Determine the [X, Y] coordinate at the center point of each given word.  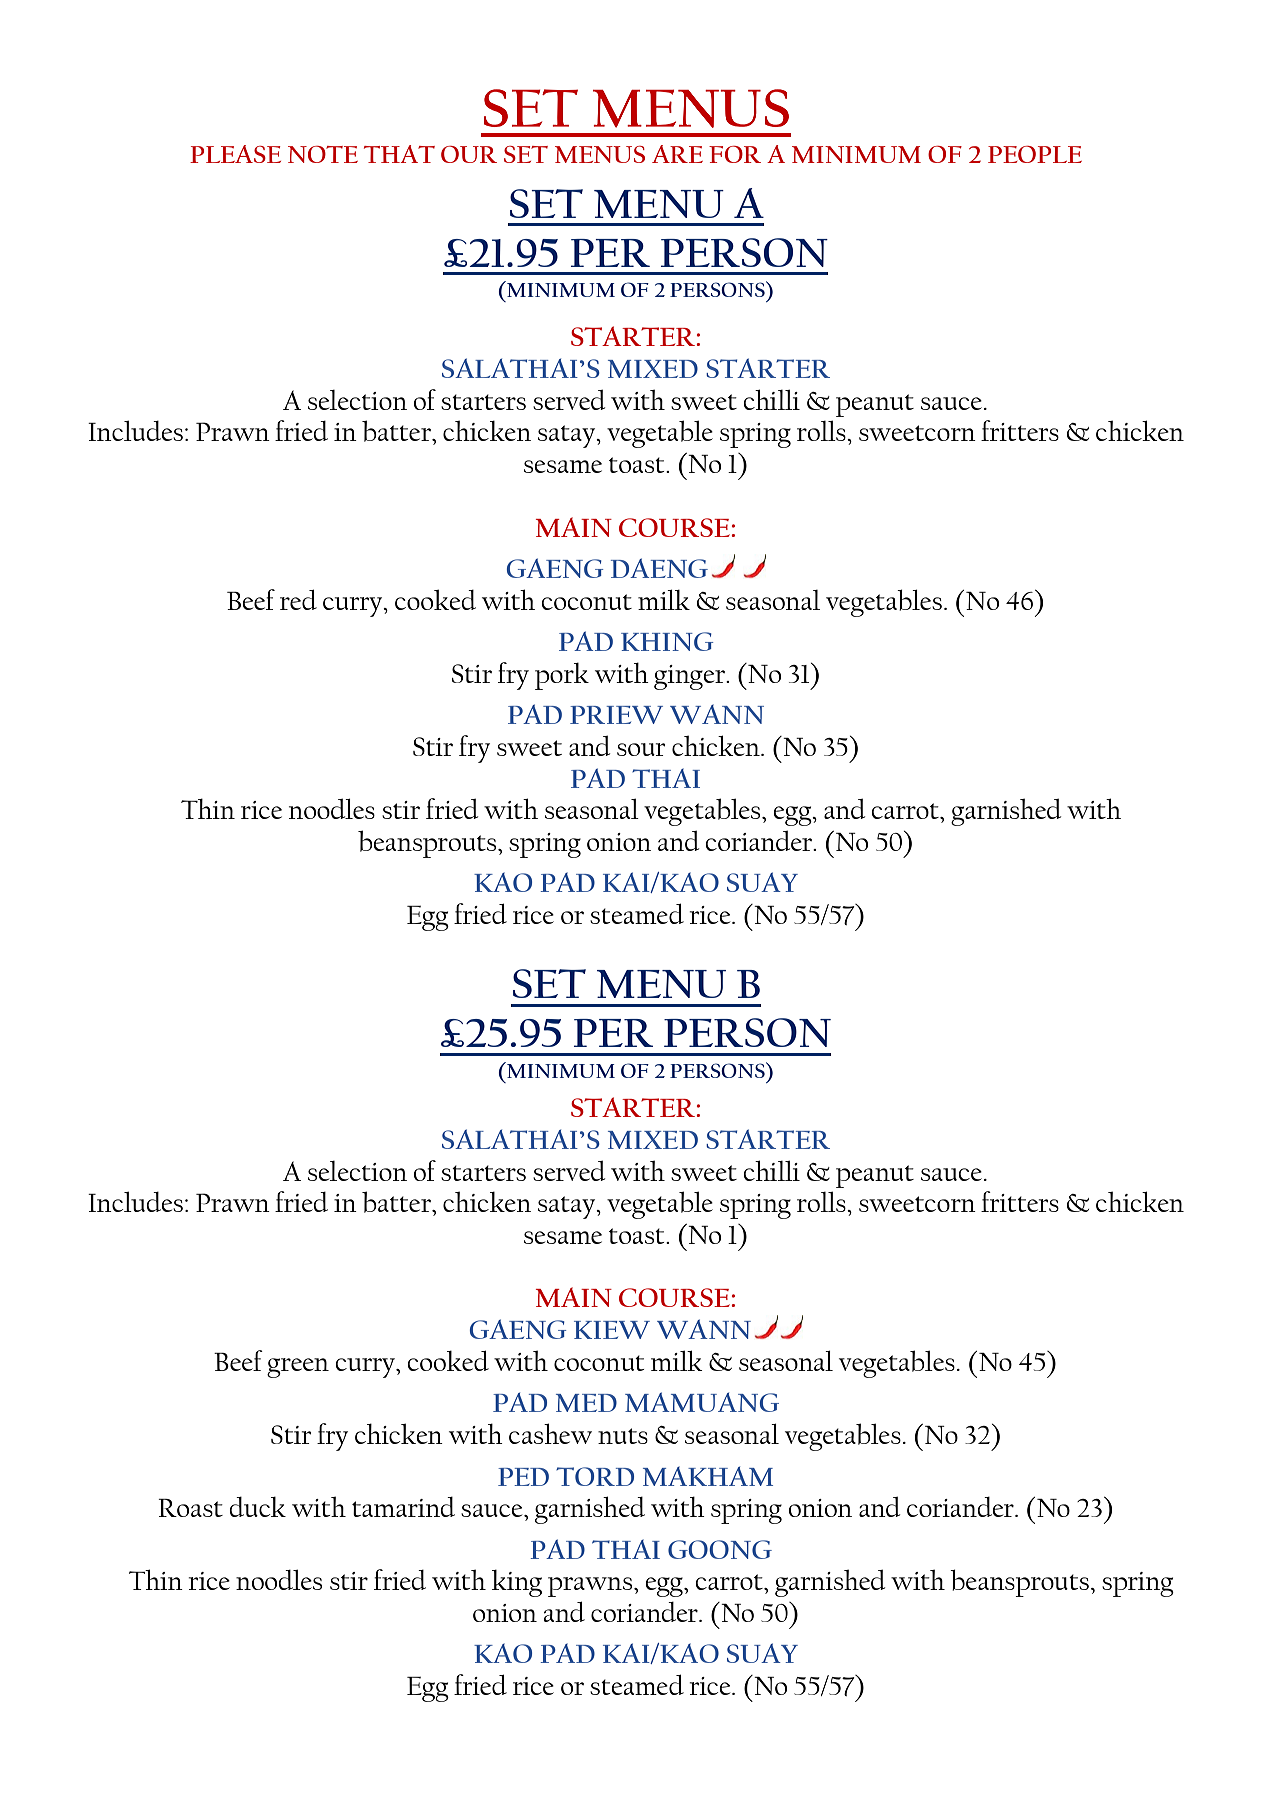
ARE [677, 154]
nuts [623, 1436]
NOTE [323, 154]
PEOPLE [1035, 154]
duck [257, 1506]
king [517, 1583]
